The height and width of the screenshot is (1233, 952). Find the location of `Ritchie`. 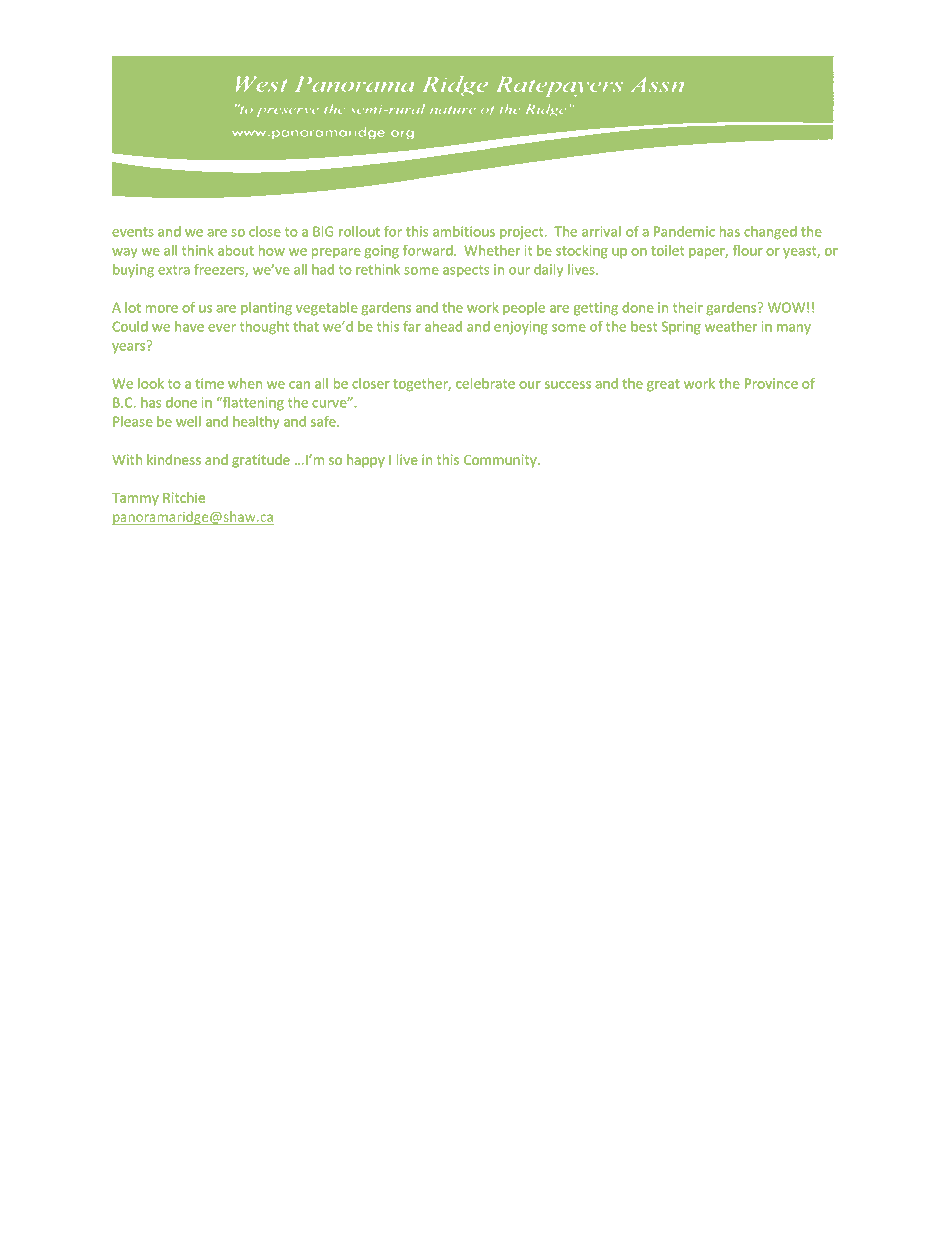

Ritchie is located at coordinates (184, 497).
